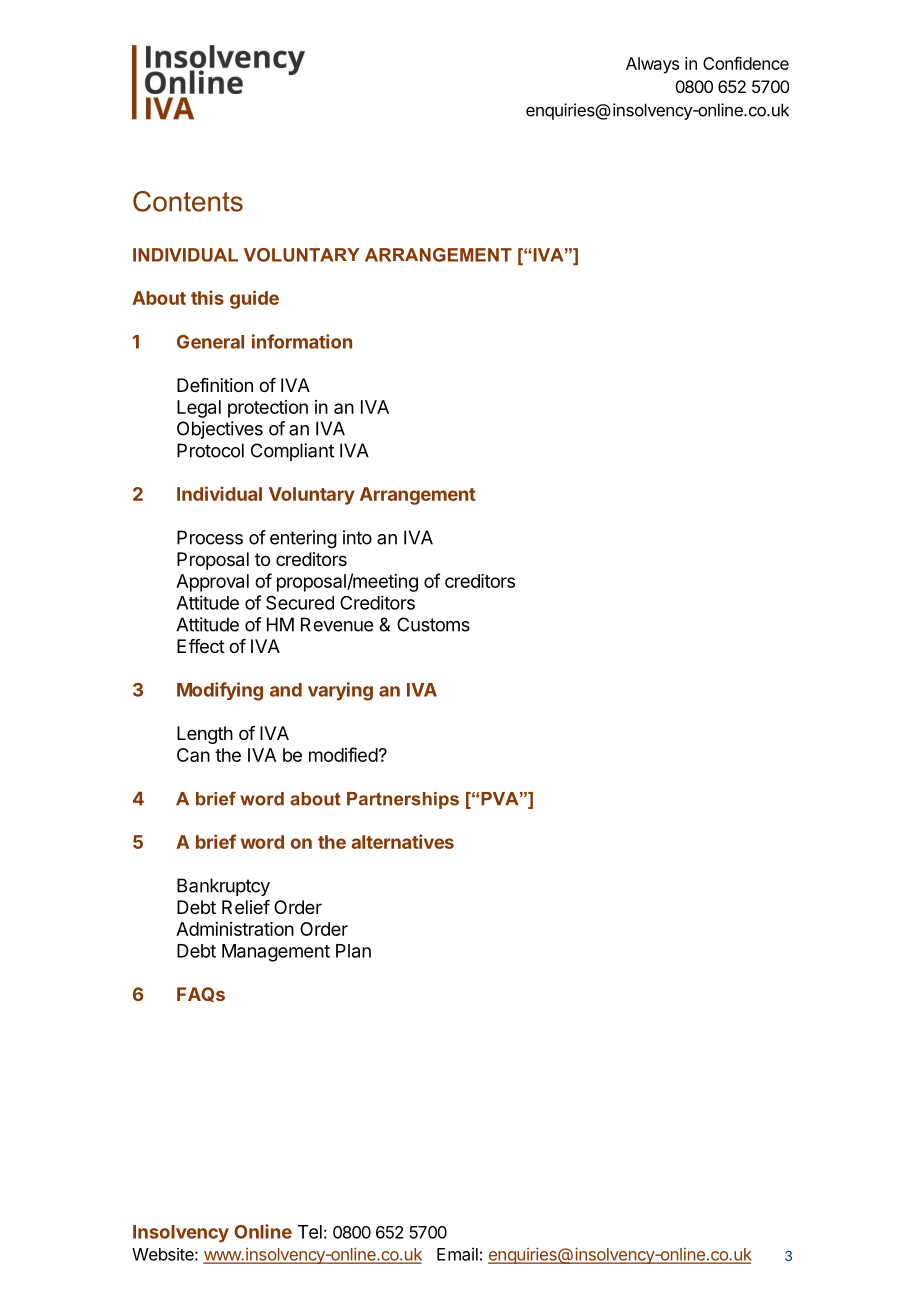  Describe the element at coordinates (286, 690) in the document. I see `and` at that location.
